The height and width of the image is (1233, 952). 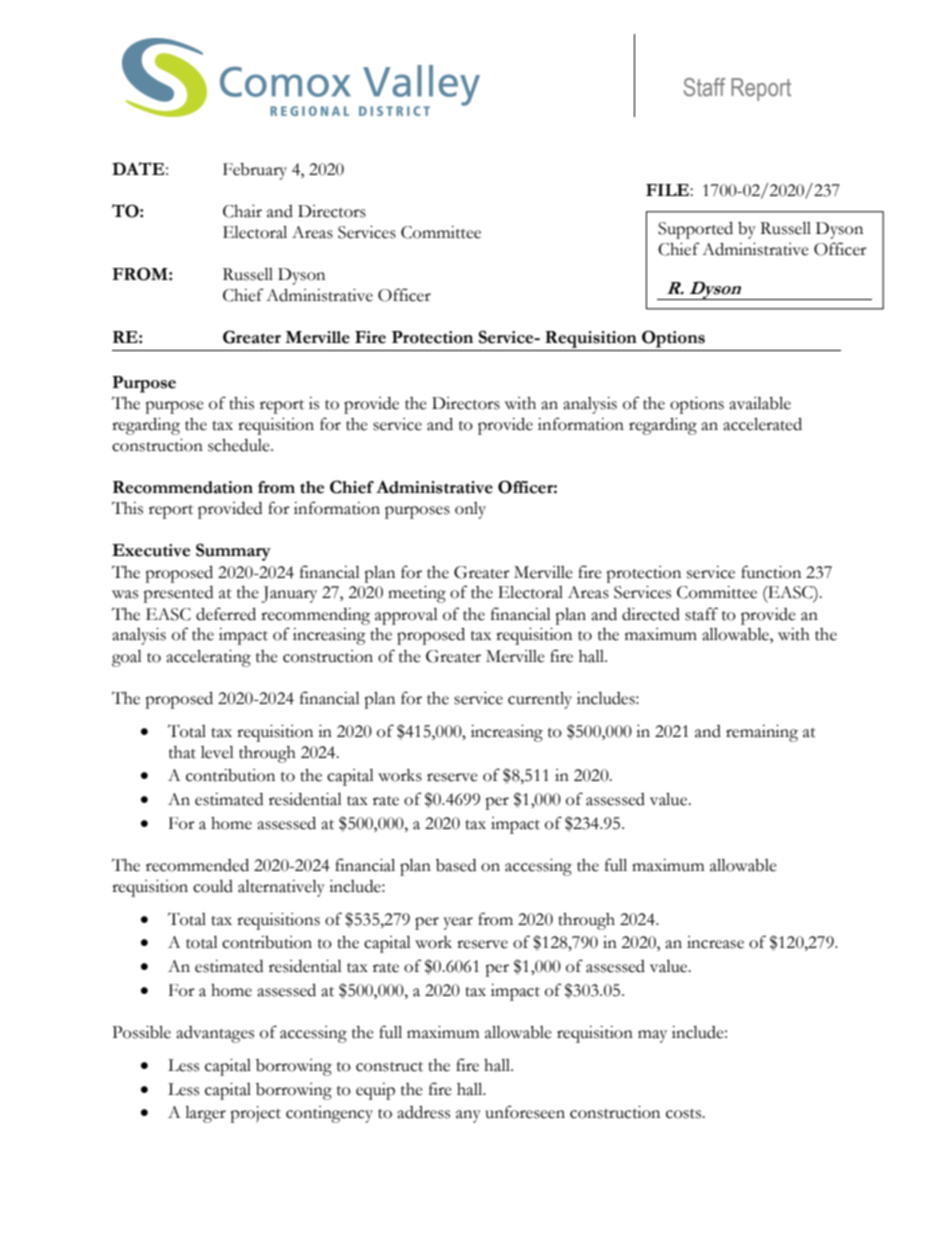 What do you see at coordinates (695, 230) in the image?
I see `Supported` at bounding box center [695, 230].
